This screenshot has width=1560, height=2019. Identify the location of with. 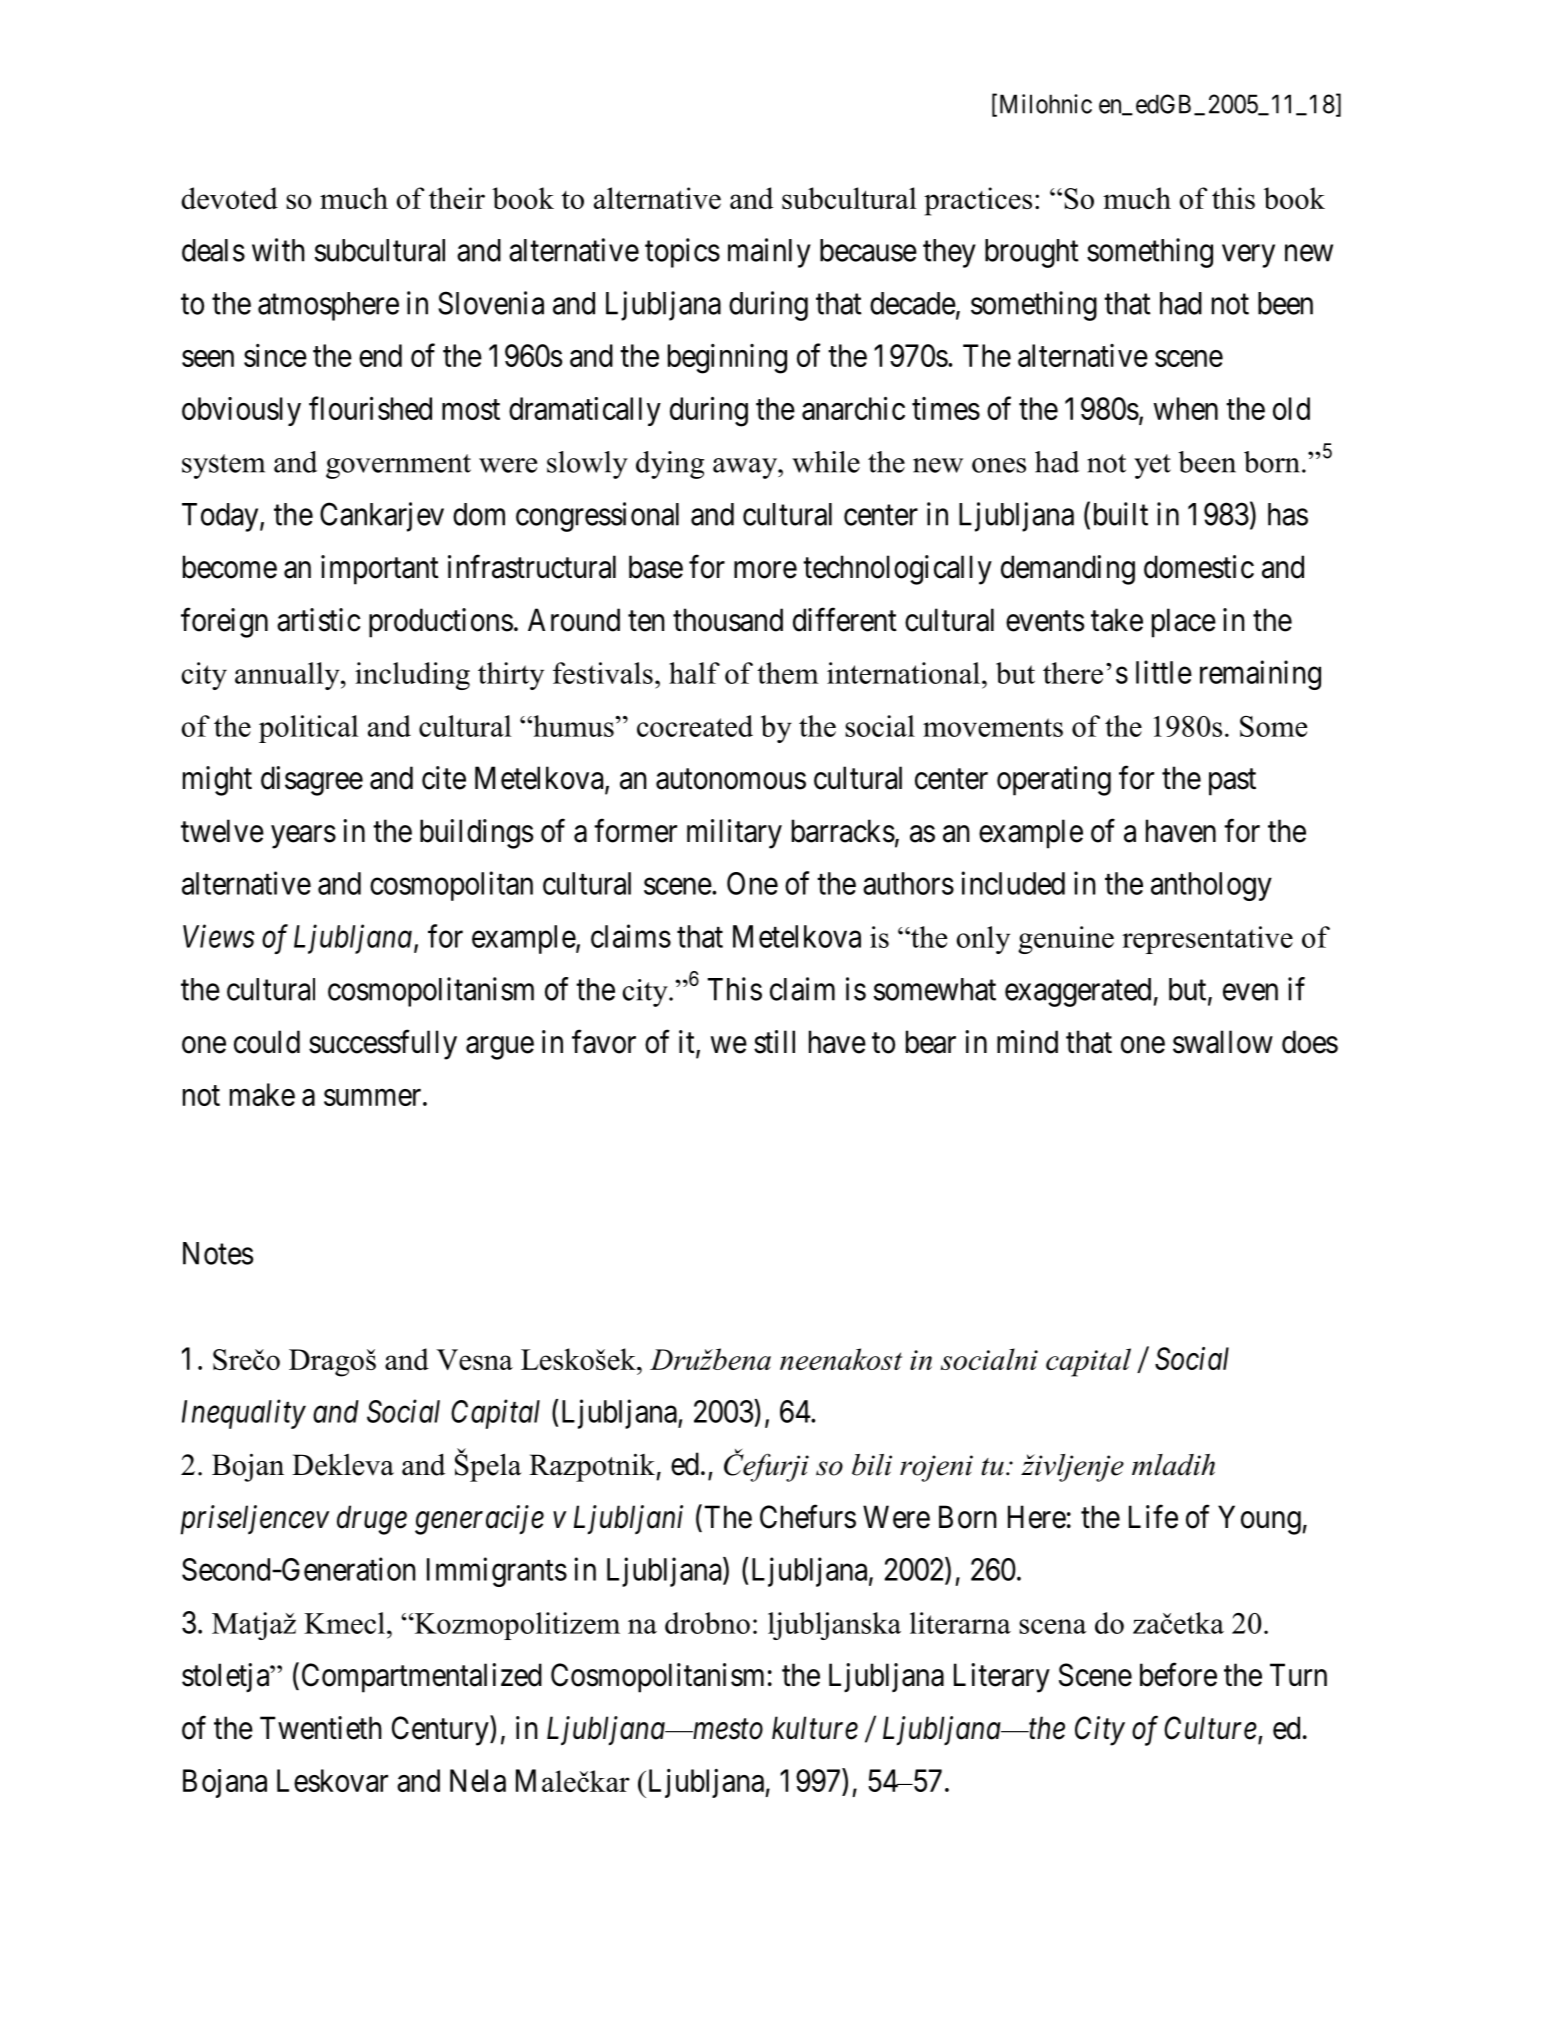
(278, 250).
